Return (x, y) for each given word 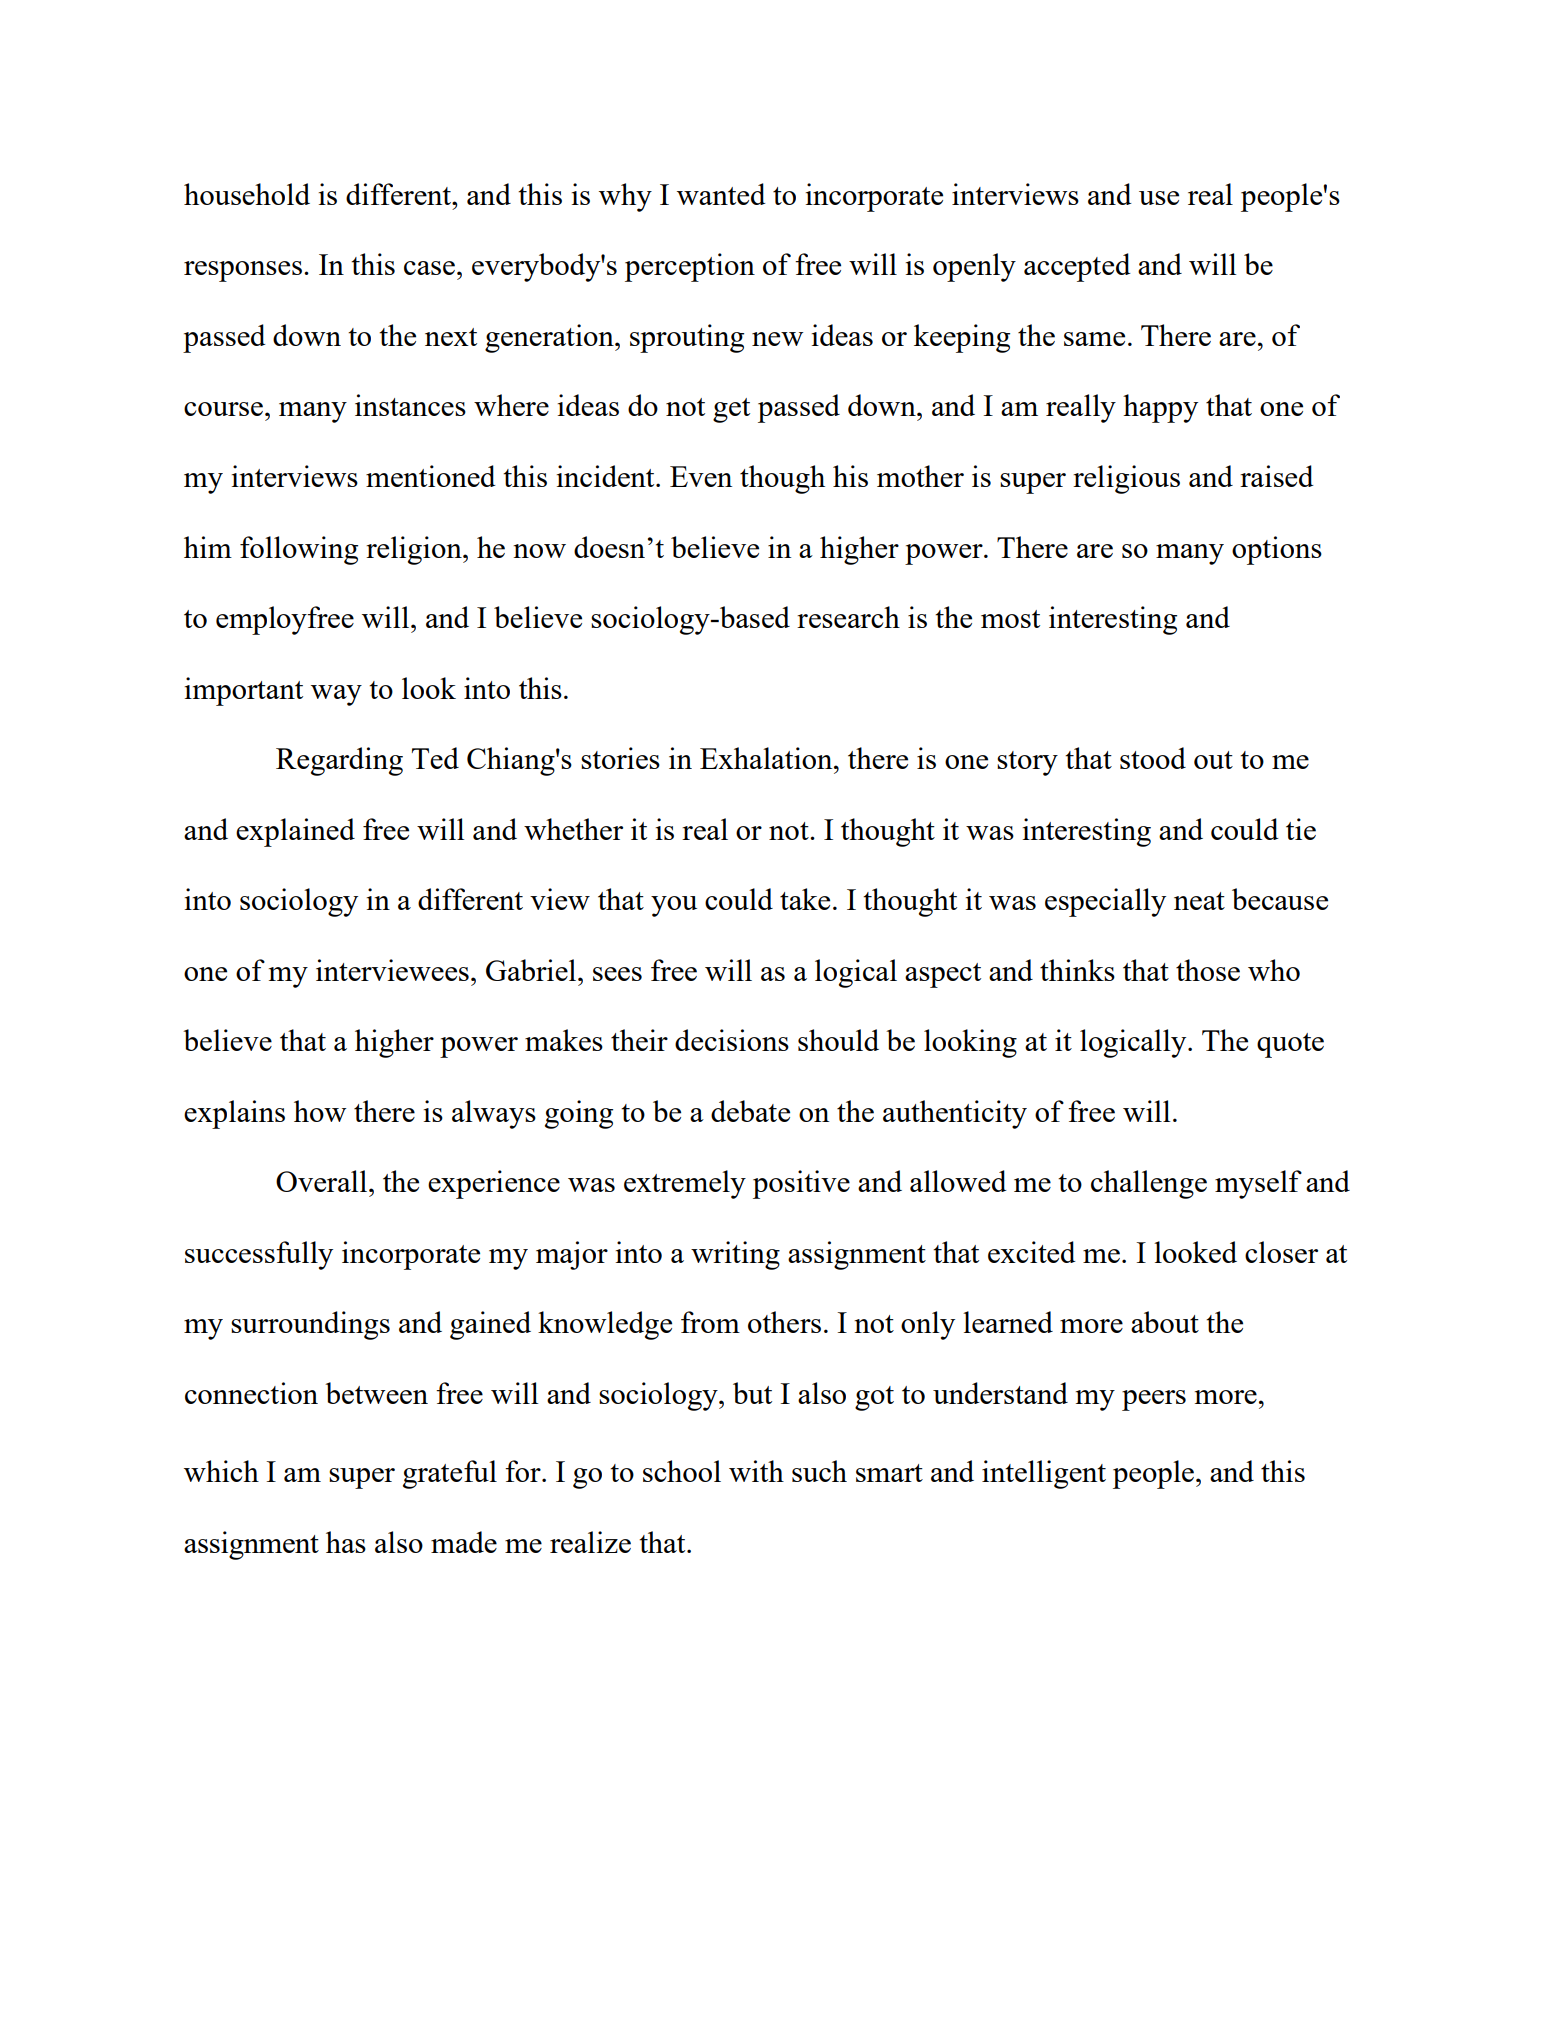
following (299, 550)
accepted (1077, 267)
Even (701, 476)
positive (801, 1184)
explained (295, 832)
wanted (721, 194)
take (805, 899)
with (756, 1471)
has (346, 1542)
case (429, 268)
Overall (321, 1181)
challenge (1149, 1184)
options (1277, 550)
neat (1199, 901)
